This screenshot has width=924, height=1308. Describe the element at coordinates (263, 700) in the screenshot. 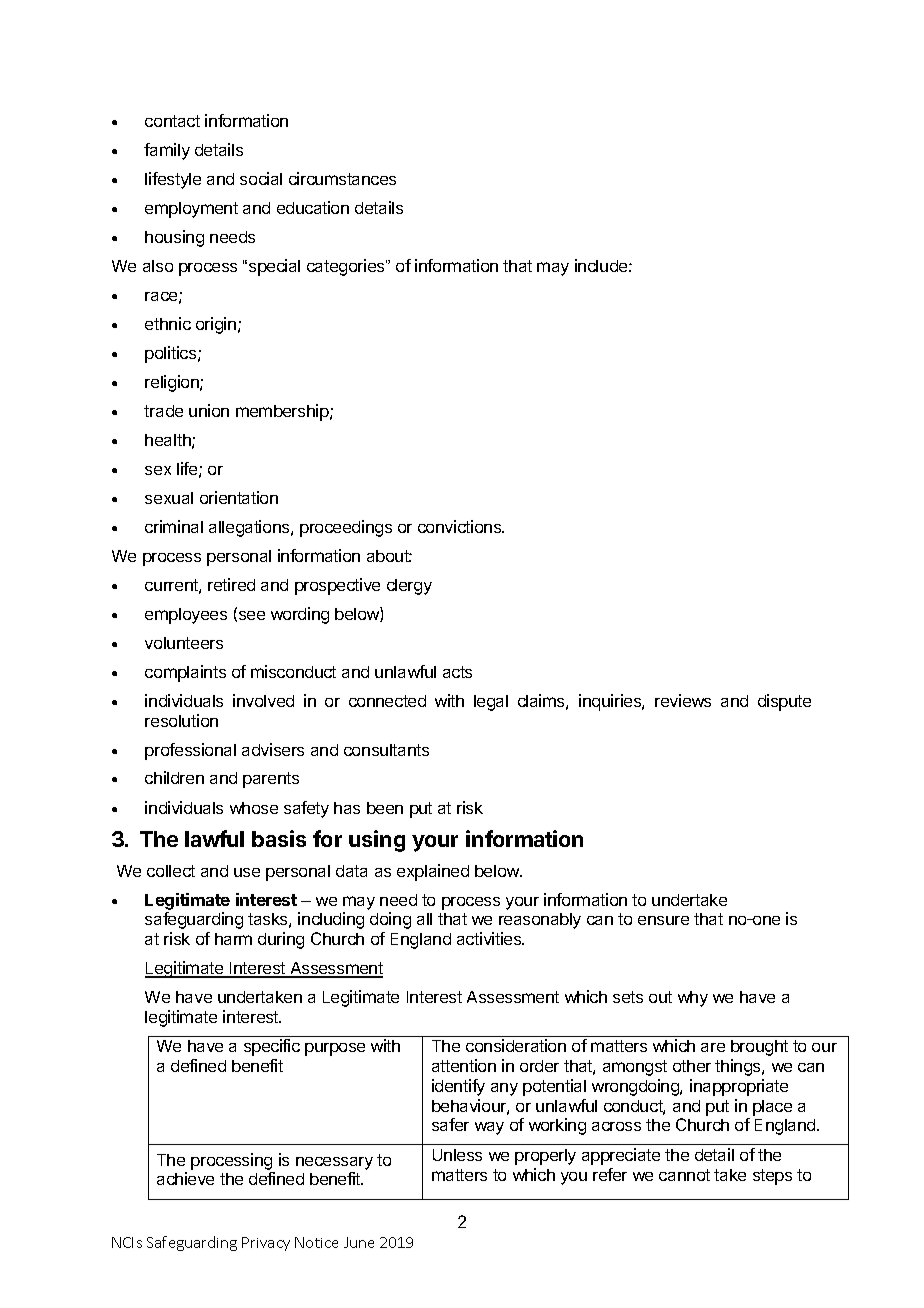

I see `involved` at that location.
